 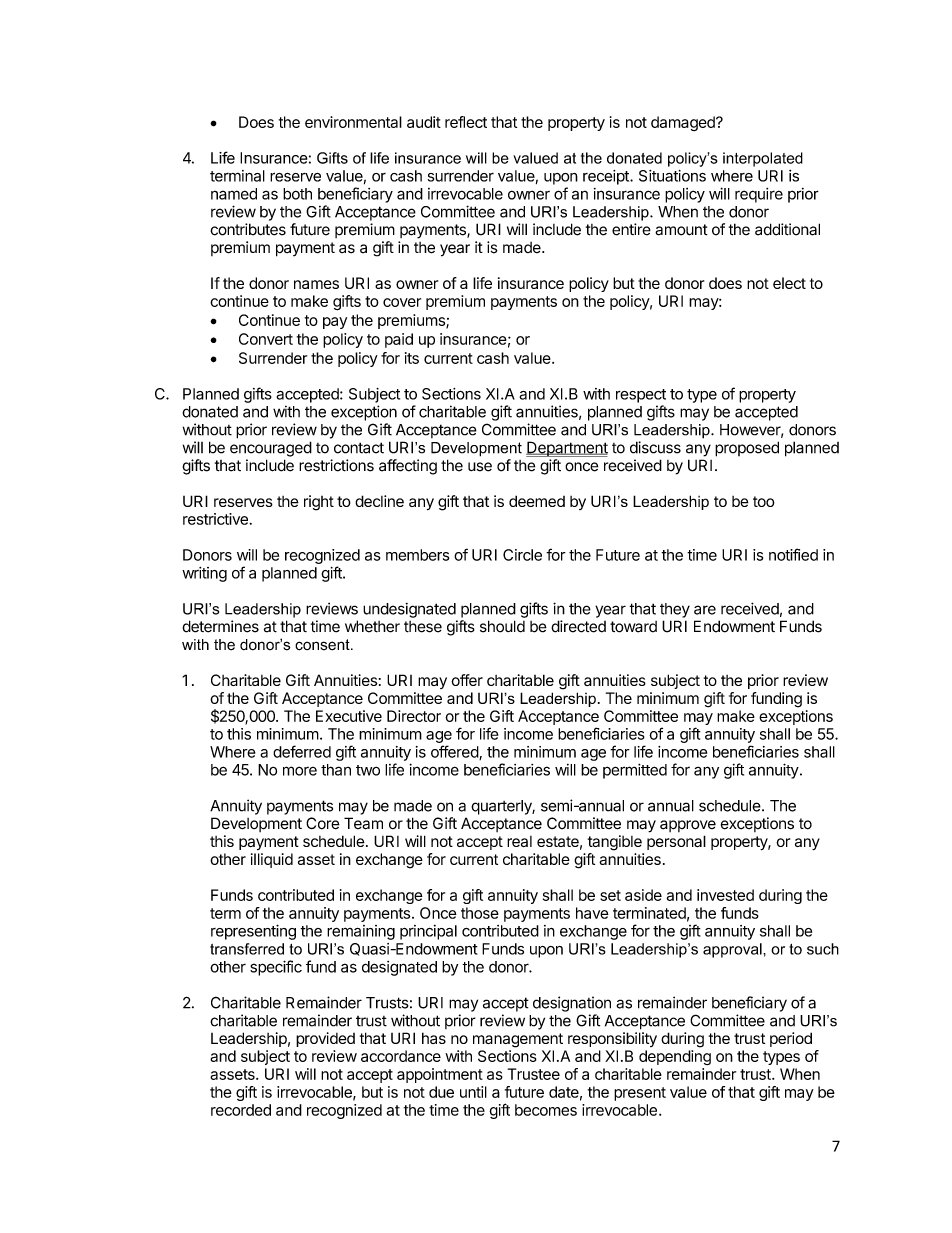 I want to click on real, so click(x=519, y=841).
